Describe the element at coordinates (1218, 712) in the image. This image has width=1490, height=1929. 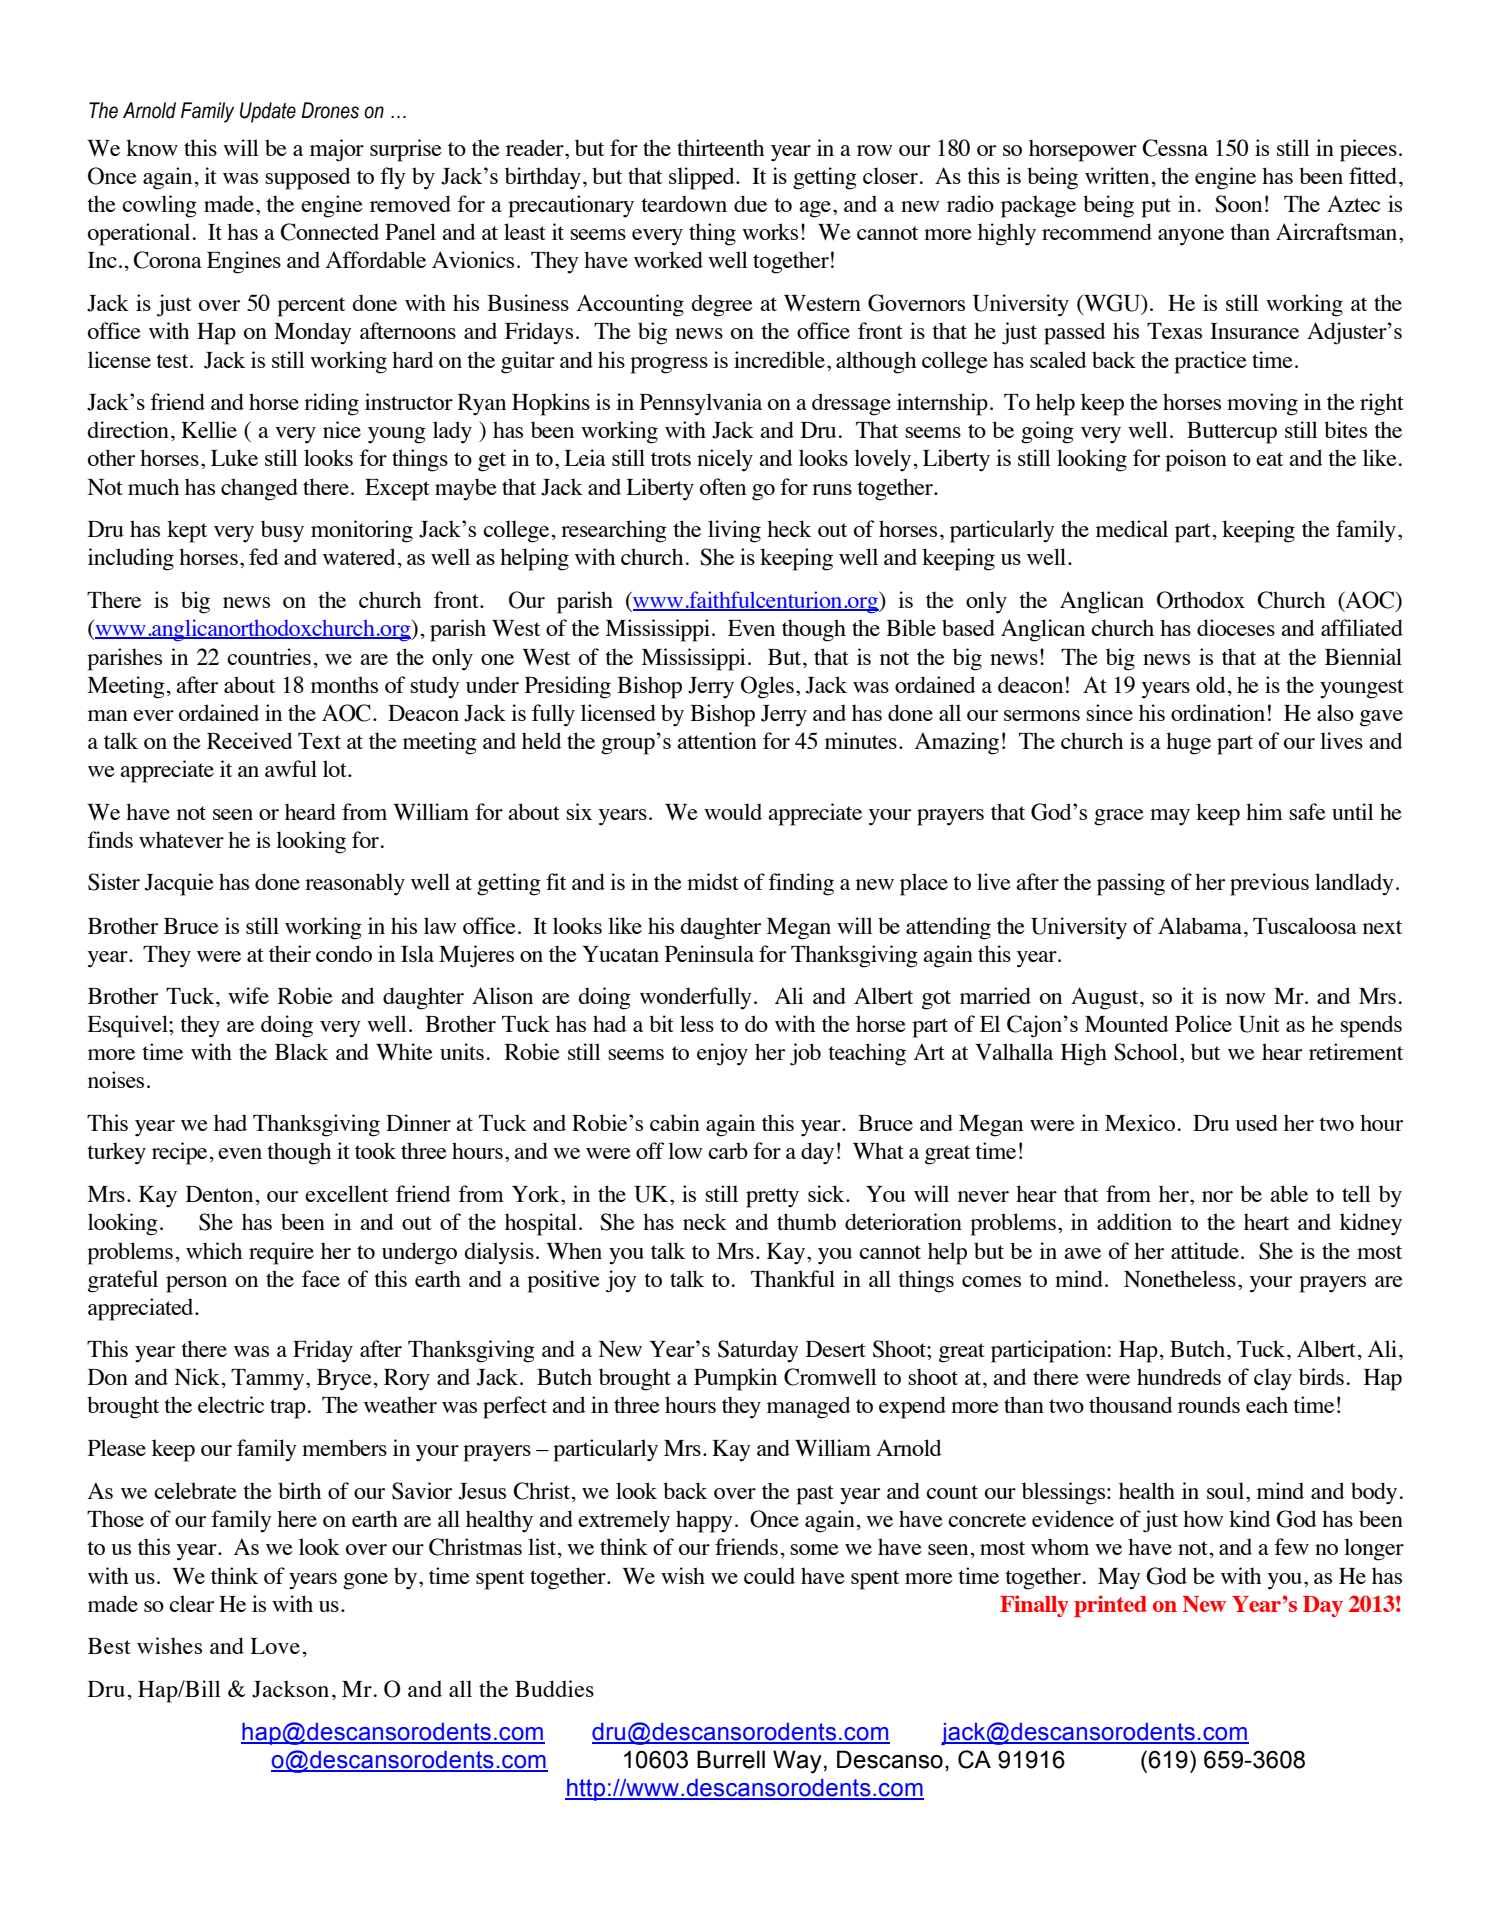
I see `ordination` at that location.
